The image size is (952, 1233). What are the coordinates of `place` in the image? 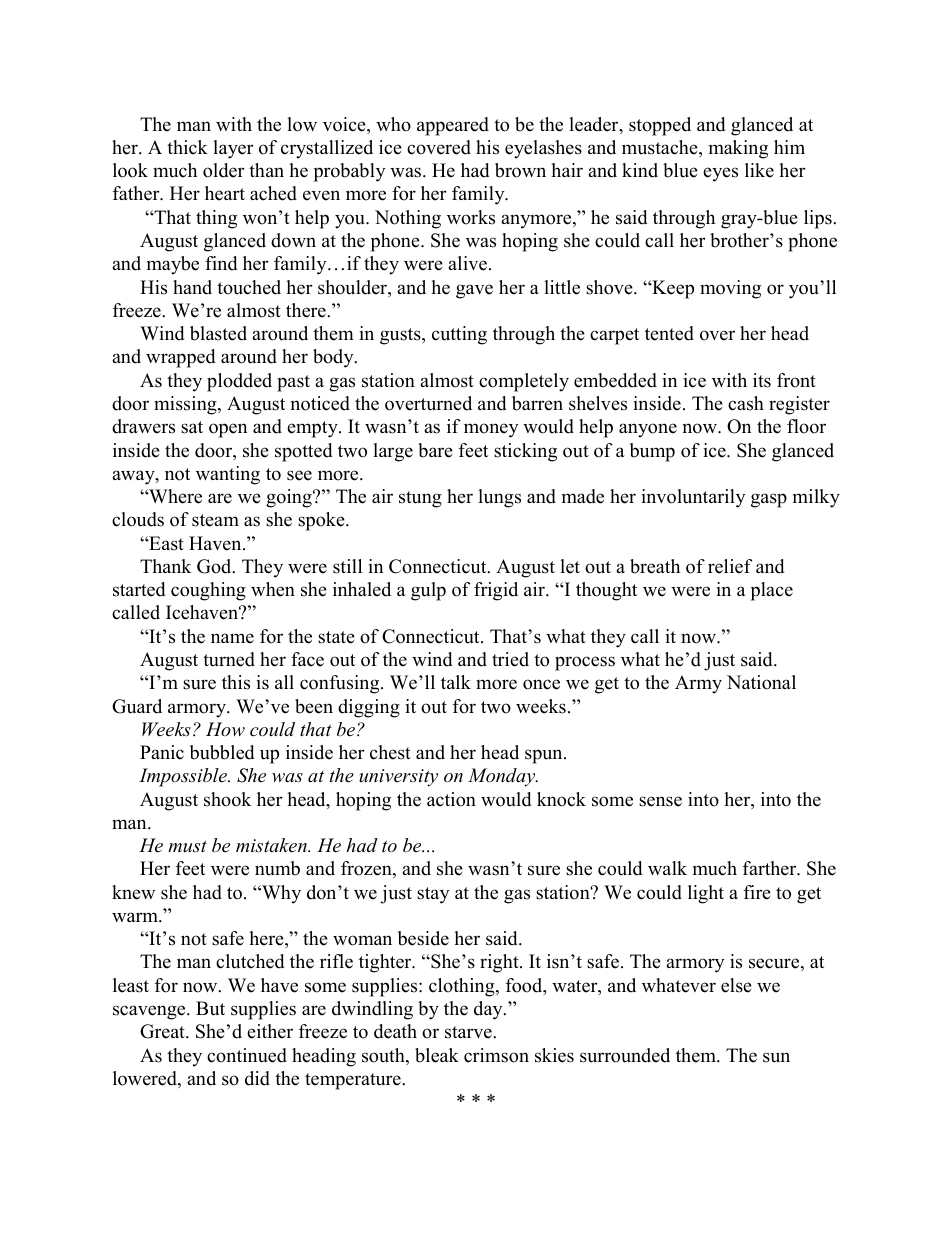 It's located at (772, 591).
